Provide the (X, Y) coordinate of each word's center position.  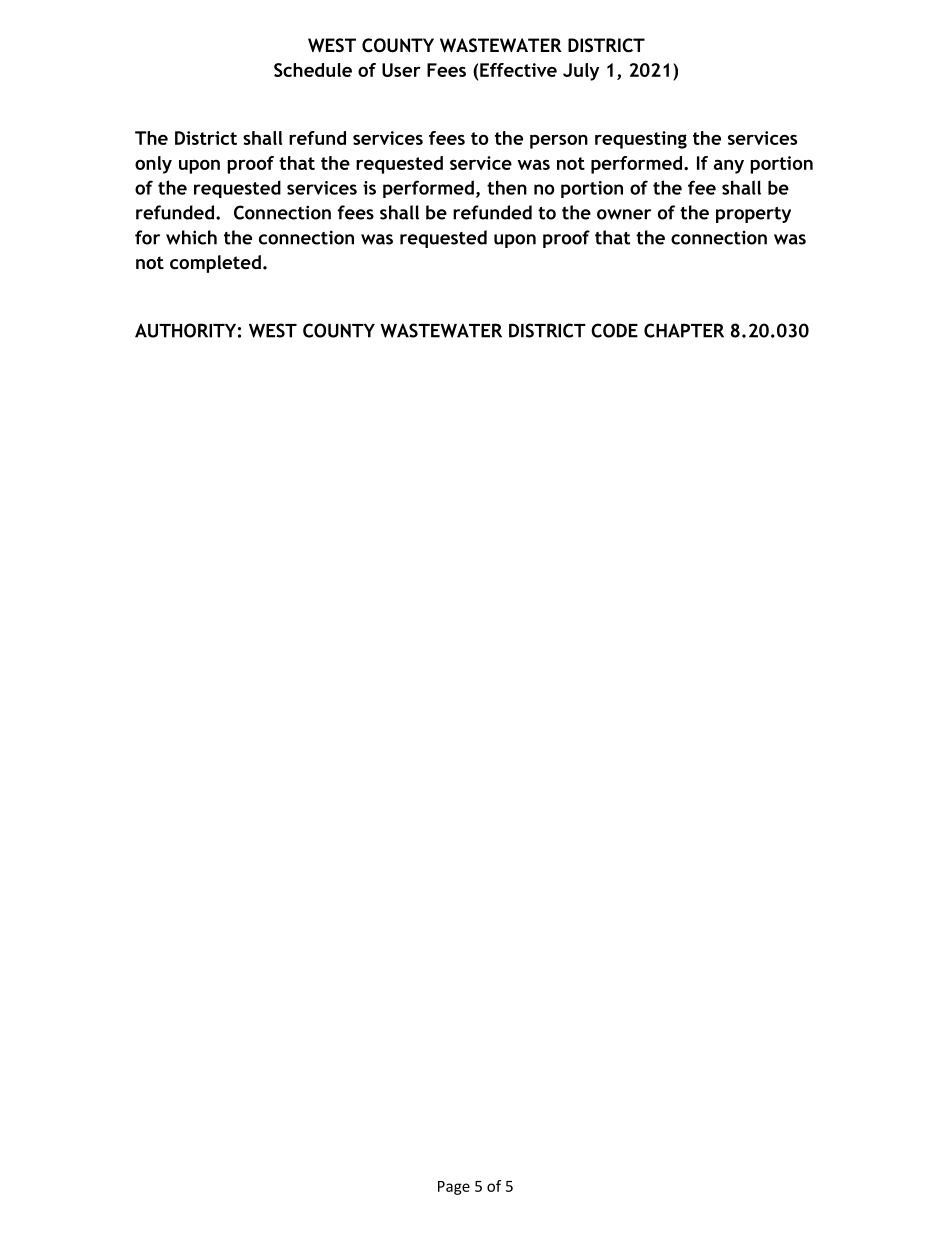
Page (454, 1188)
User (401, 70)
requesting (641, 140)
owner (624, 214)
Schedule (313, 70)
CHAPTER (684, 330)
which (191, 237)
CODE (614, 330)
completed (215, 264)
